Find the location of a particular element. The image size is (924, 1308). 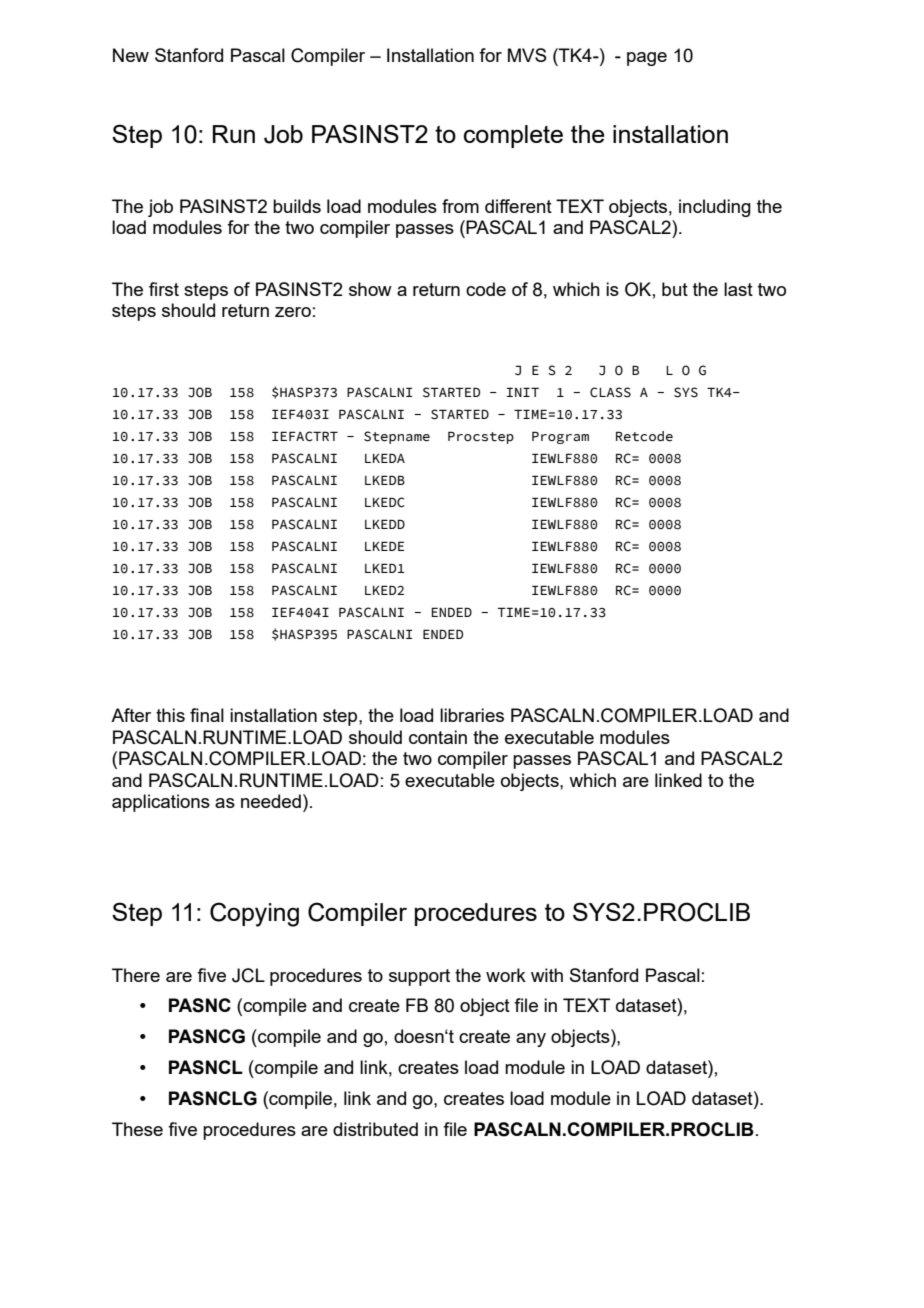

complete is located at coordinates (513, 136).
